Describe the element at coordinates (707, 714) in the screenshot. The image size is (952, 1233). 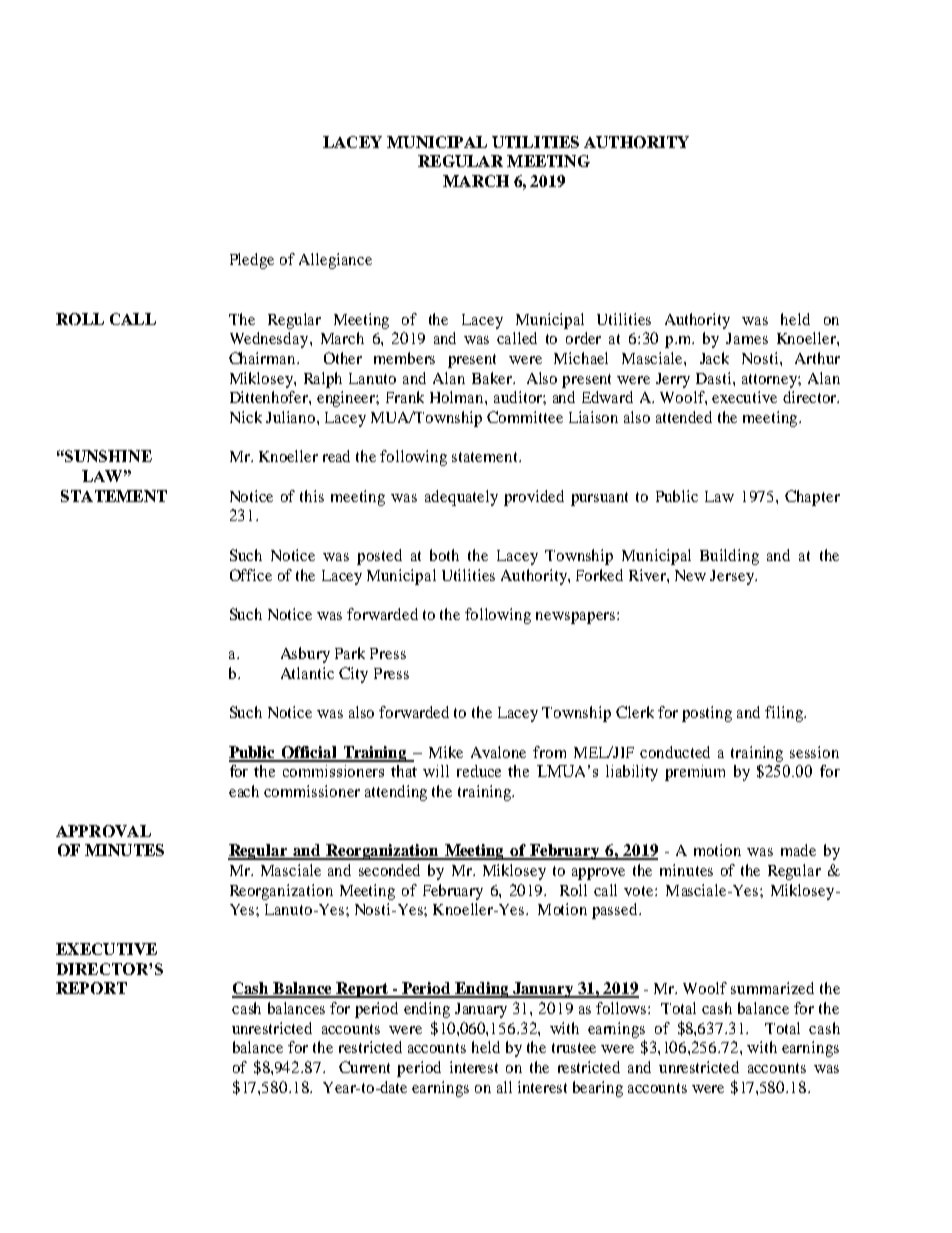
I see `posting` at that location.
